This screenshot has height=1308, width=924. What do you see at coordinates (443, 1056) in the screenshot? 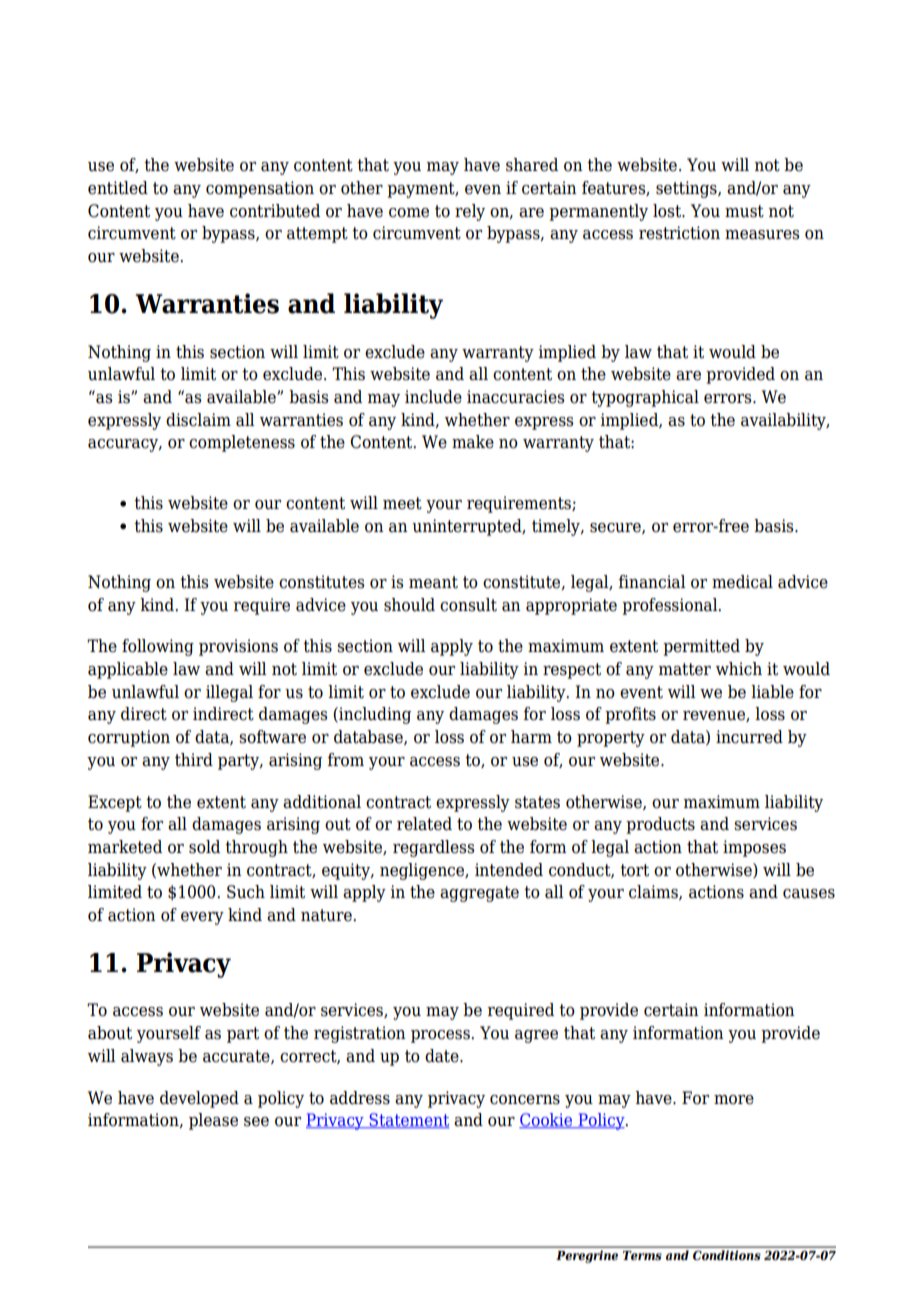
I see `date` at bounding box center [443, 1056].
